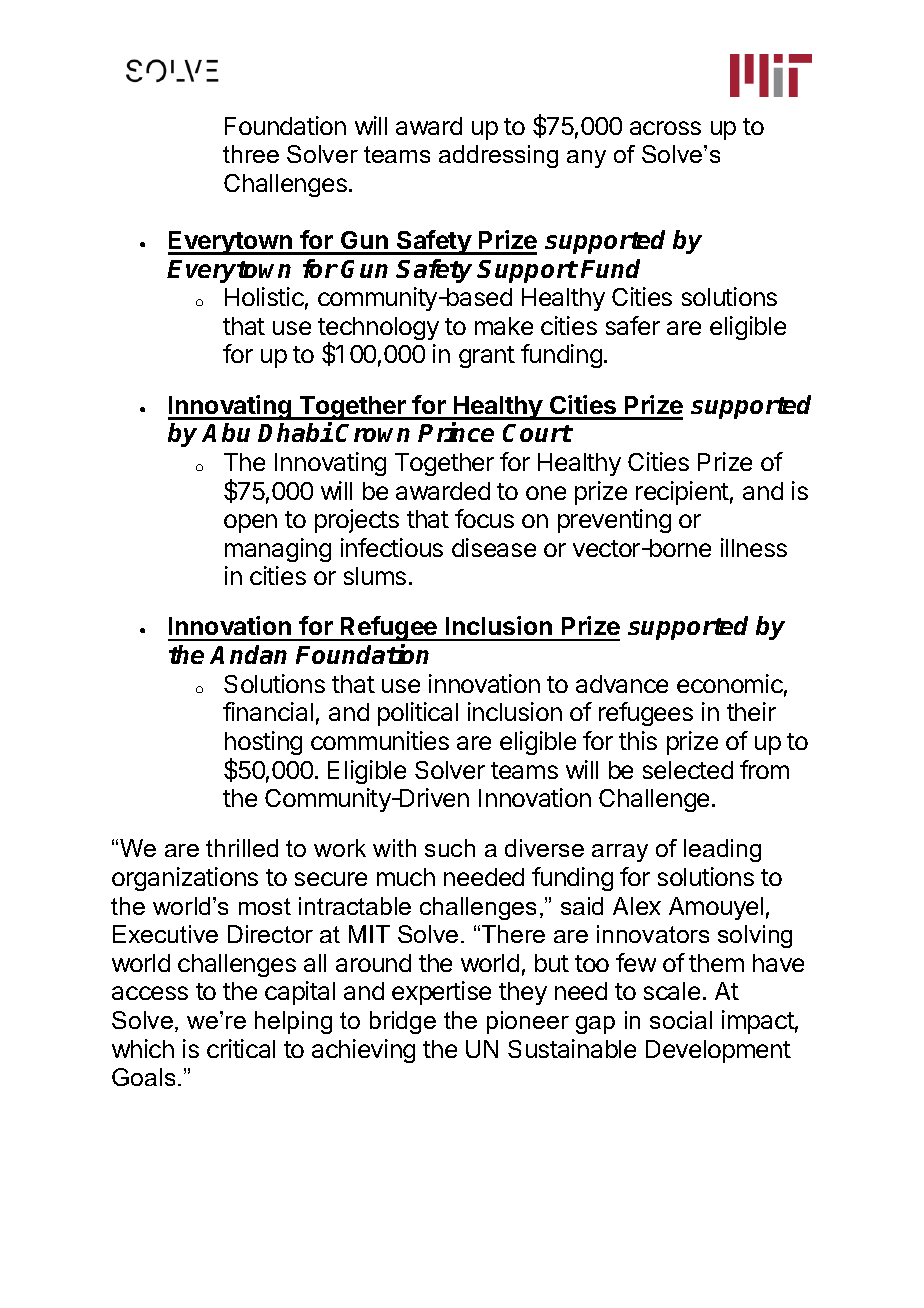 The image size is (924, 1308). What do you see at coordinates (241, 1048) in the image?
I see `critical` at bounding box center [241, 1048].
